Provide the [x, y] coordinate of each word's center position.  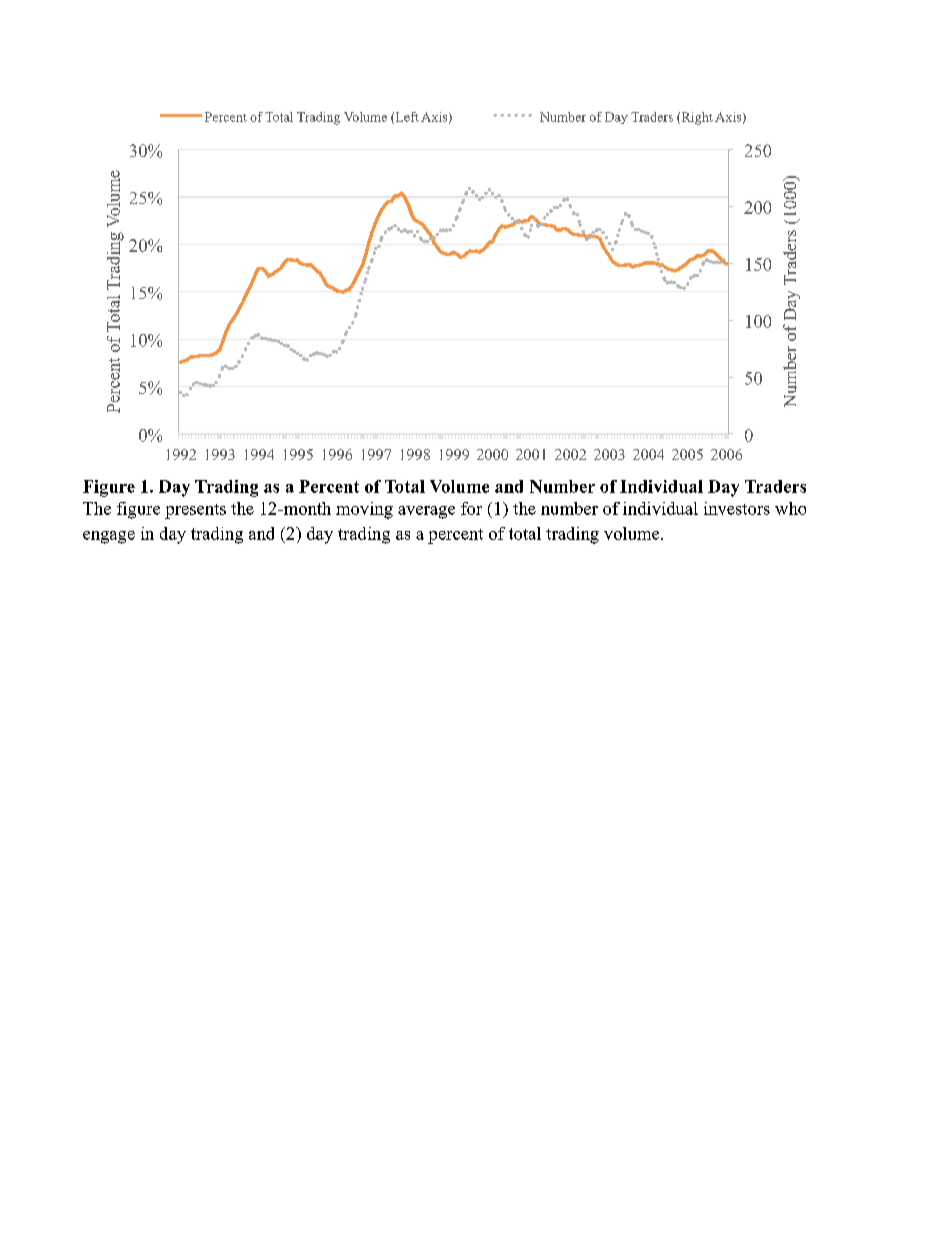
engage [109, 537]
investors [737, 508]
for [471, 508]
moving [364, 510]
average [426, 512]
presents [195, 511]
